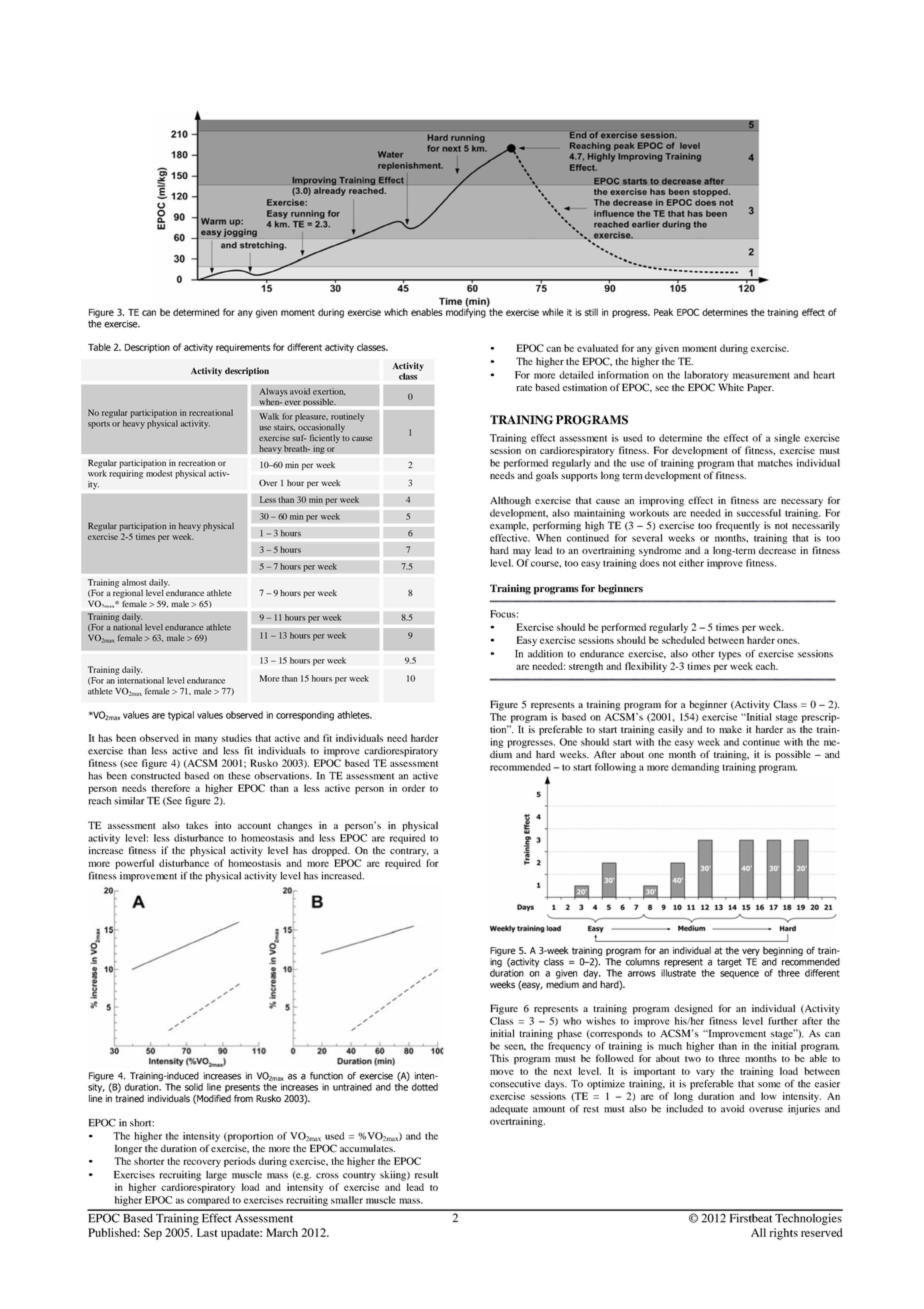 The width and height of the screenshot is (924, 1309). What do you see at coordinates (171, 788) in the screenshot?
I see `therefore` at bounding box center [171, 788].
